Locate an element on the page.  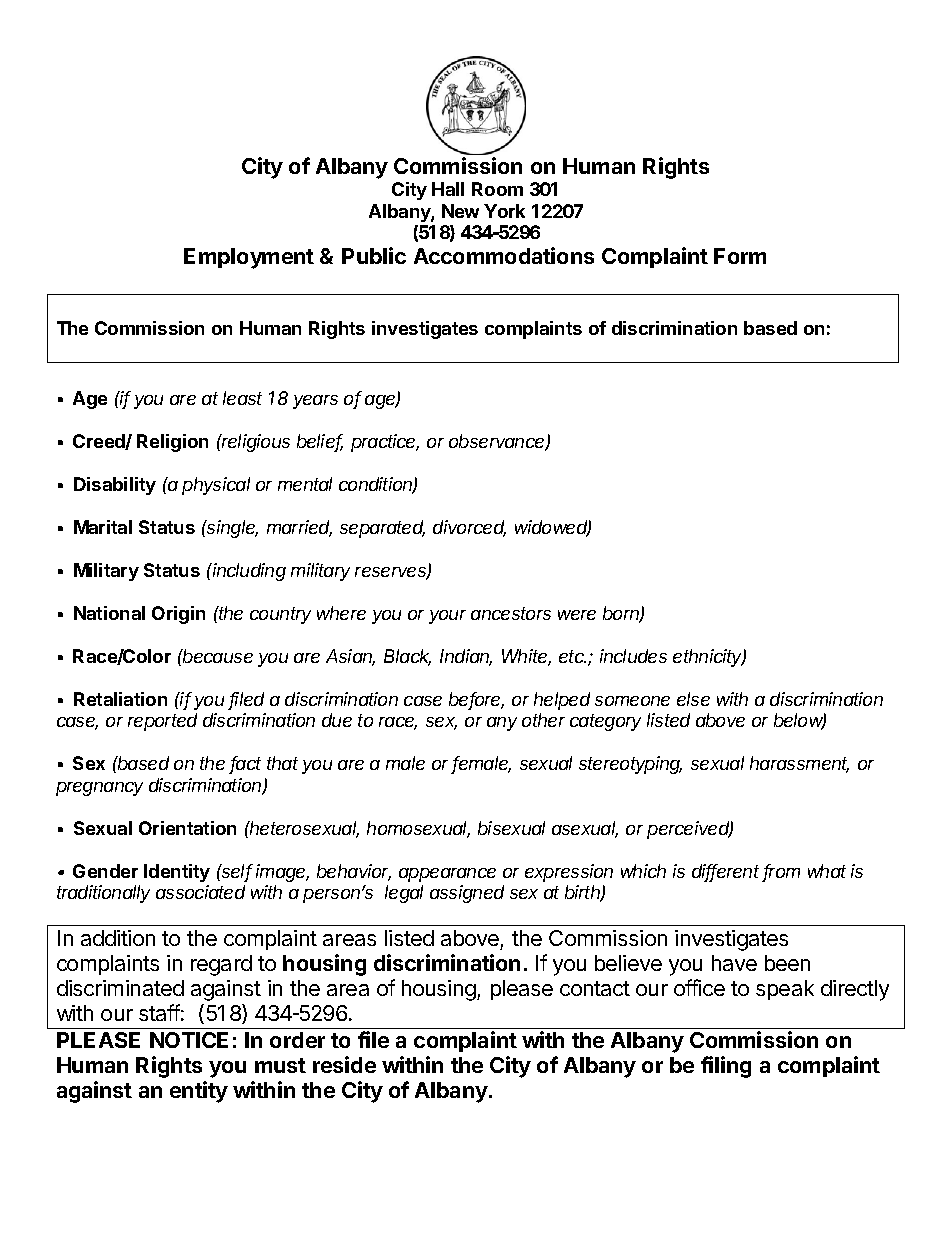
NOTICE is located at coordinates (189, 1040).
